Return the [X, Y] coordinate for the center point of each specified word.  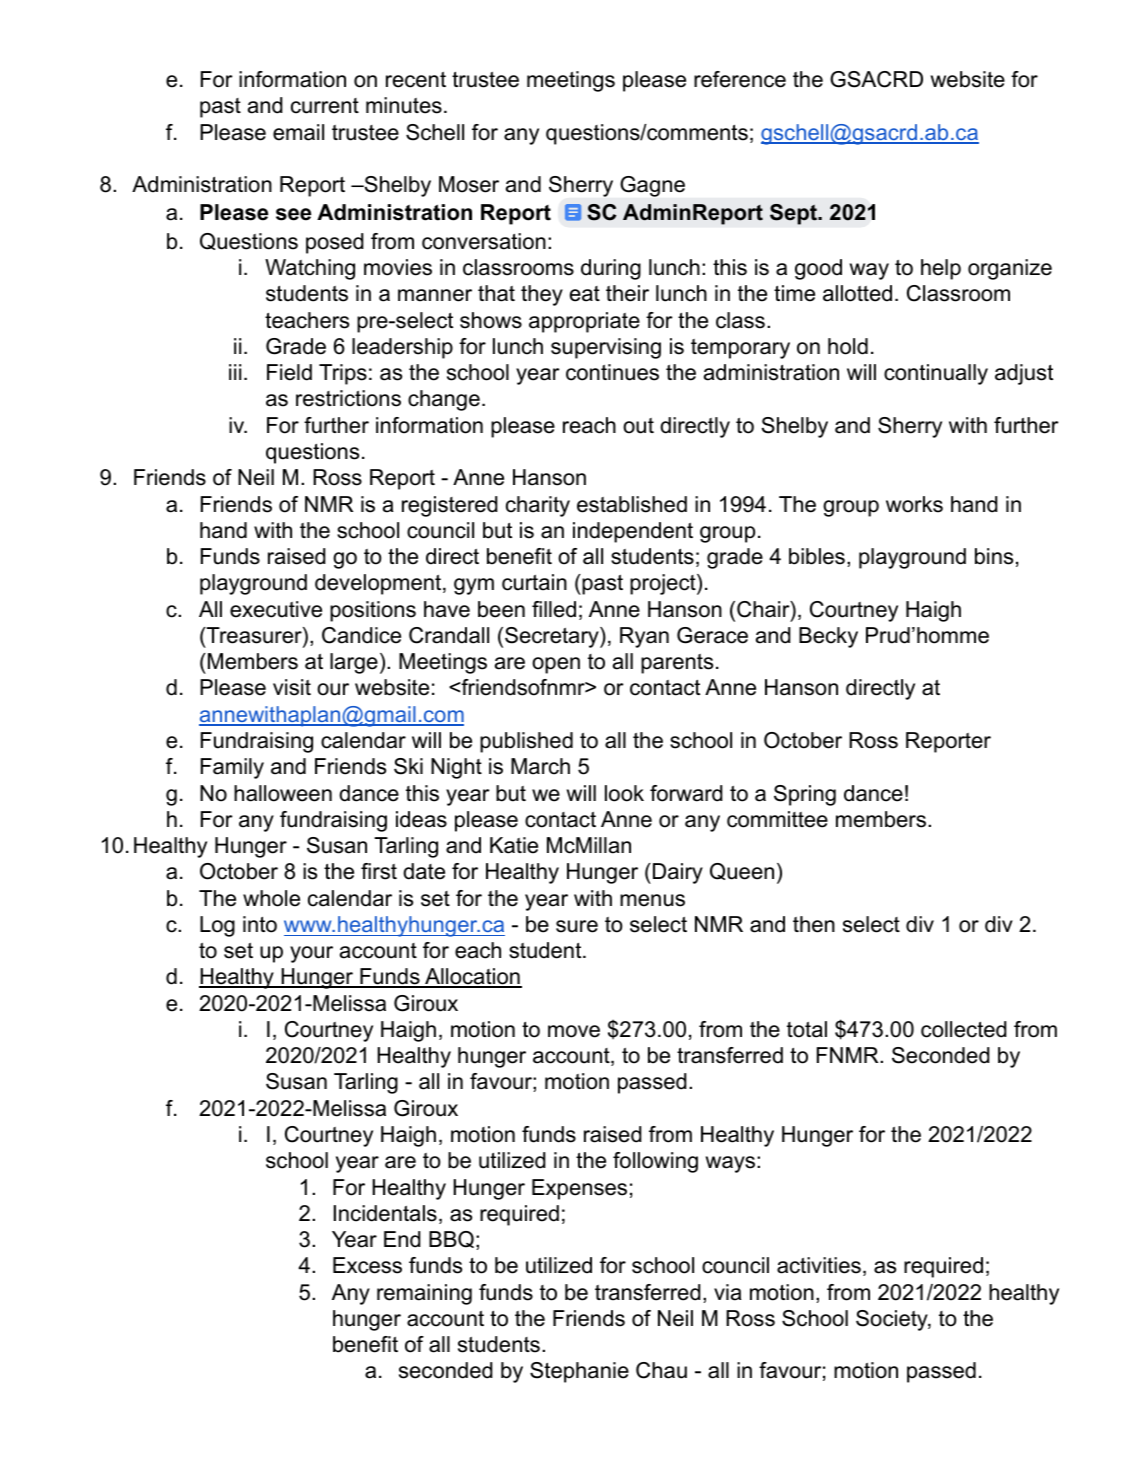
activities [819, 1265]
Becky [828, 637]
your [311, 954]
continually [936, 374]
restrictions [348, 398]
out [638, 426]
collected [964, 1029]
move [574, 1031]
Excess [367, 1265]
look [624, 793]
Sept [794, 214]
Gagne [652, 186]
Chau [661, 1370]
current [325, 106]
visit [292, 687]
